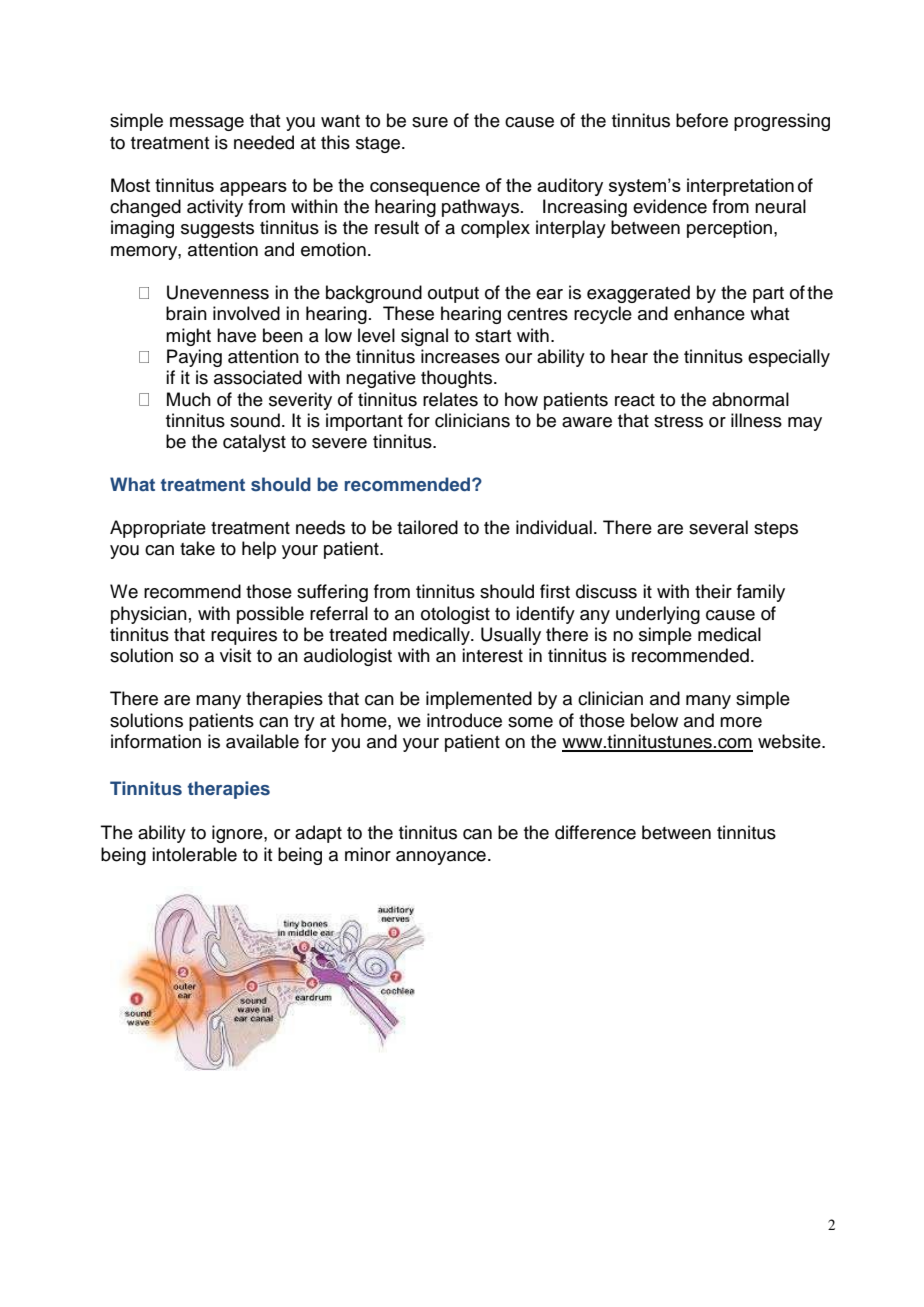  Describe the element at coordinates (430, 122) in the image. I see `sure` at that location.
